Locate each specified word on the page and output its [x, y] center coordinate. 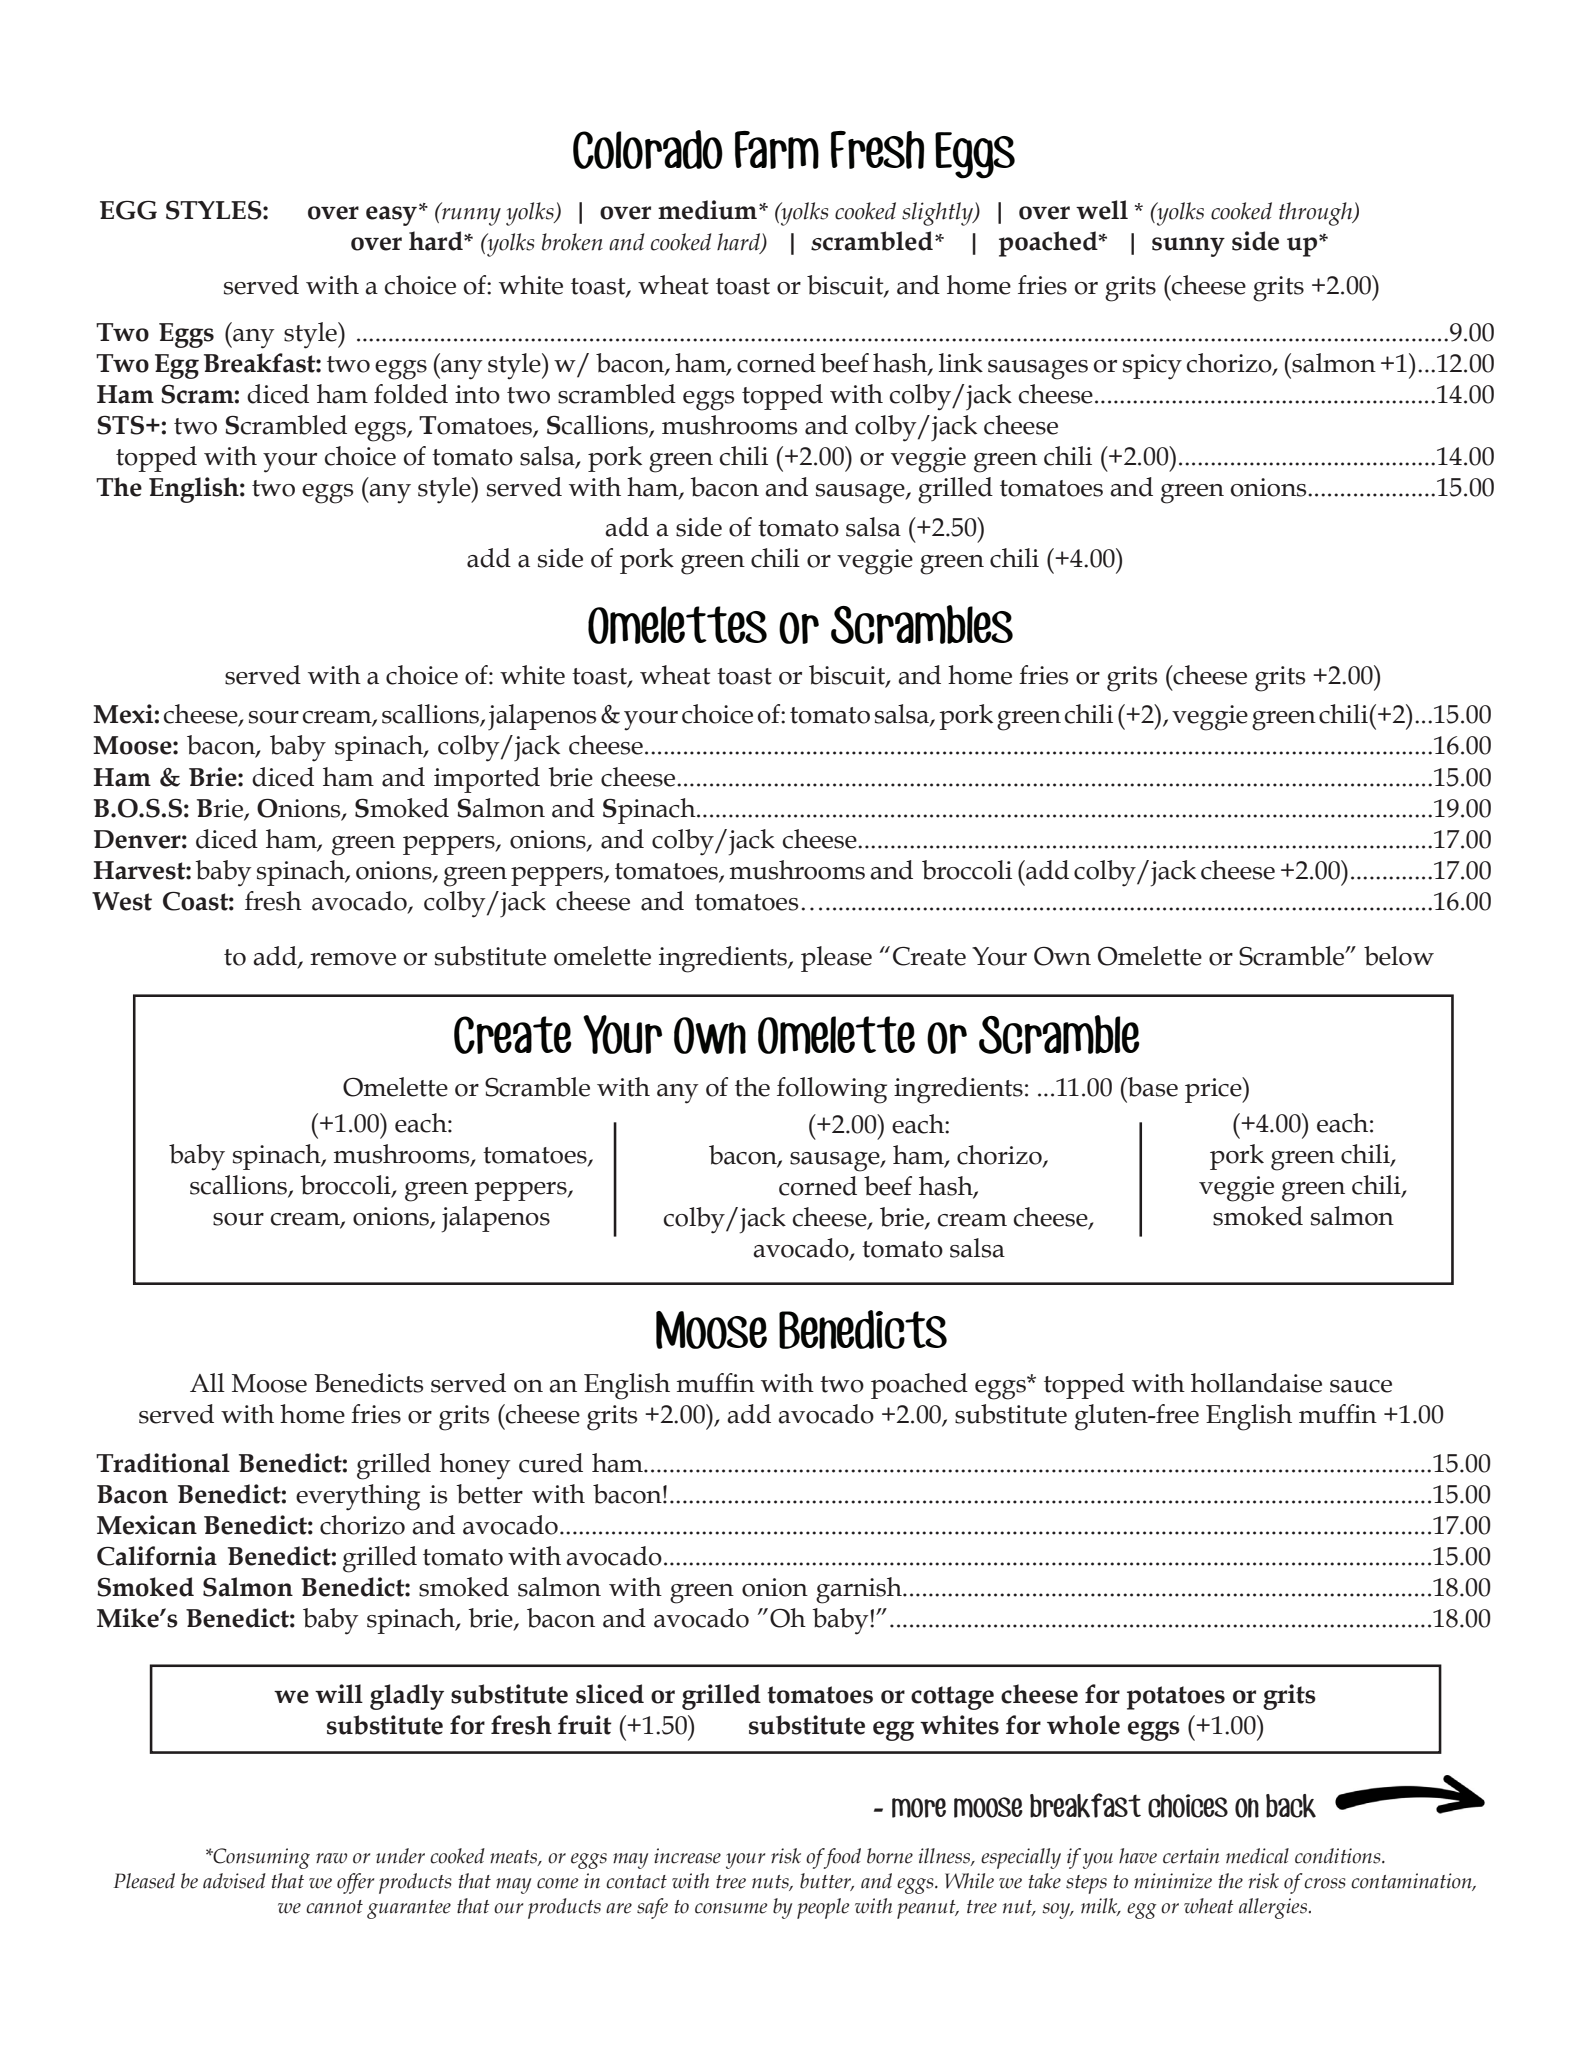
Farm [777, 150]
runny [471, 217]
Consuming [260, 1858]
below [1399, 956]
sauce [1361, 1386]
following [832, 1090]
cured [551, 1463]
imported [487, 780]
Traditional [163, 1463]
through [1317, 214]
